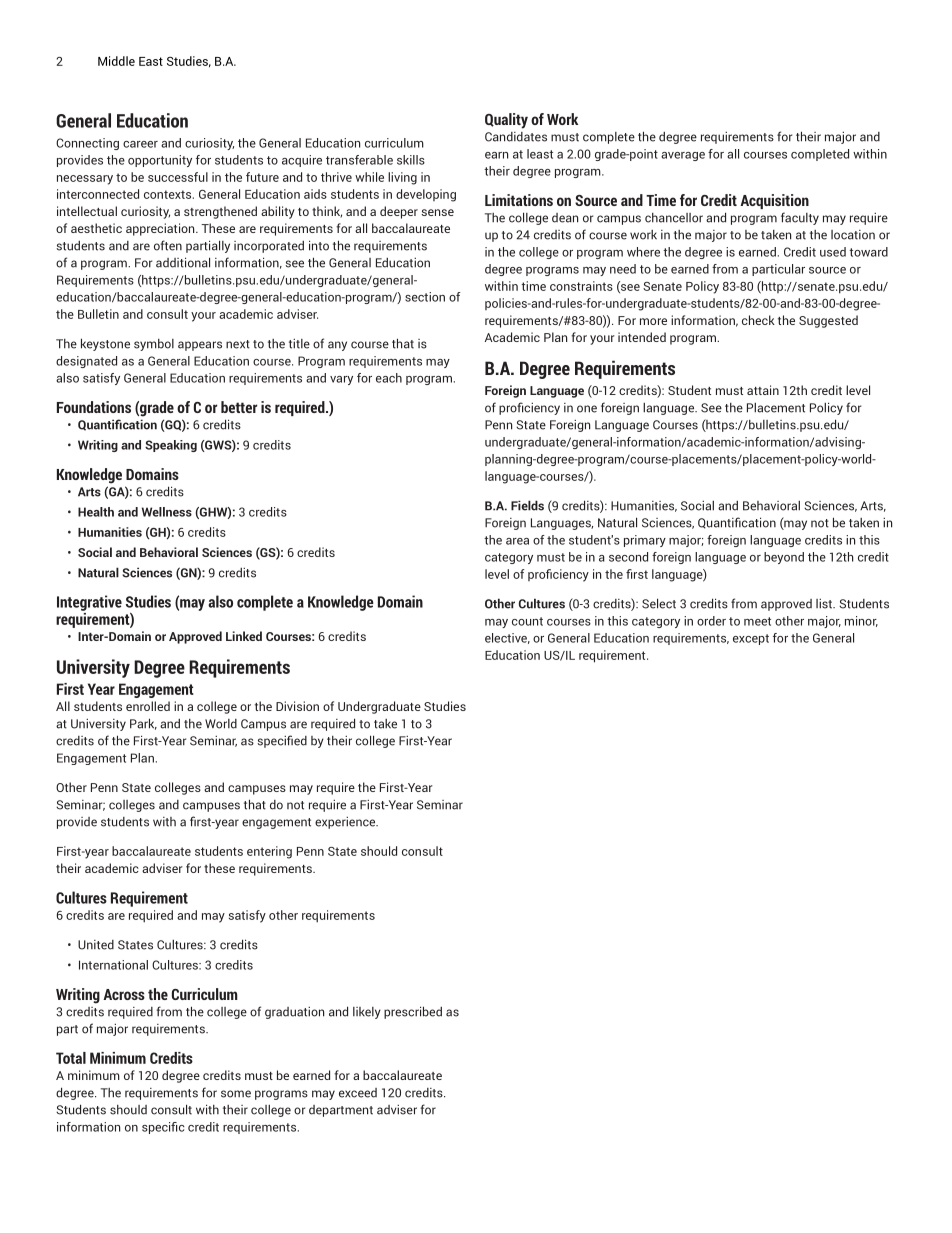 The height and width of the screenshot is (1233, 952). Describe the element at coordinates (367, 1013) in the screenshot. I see `likely` at that location.
